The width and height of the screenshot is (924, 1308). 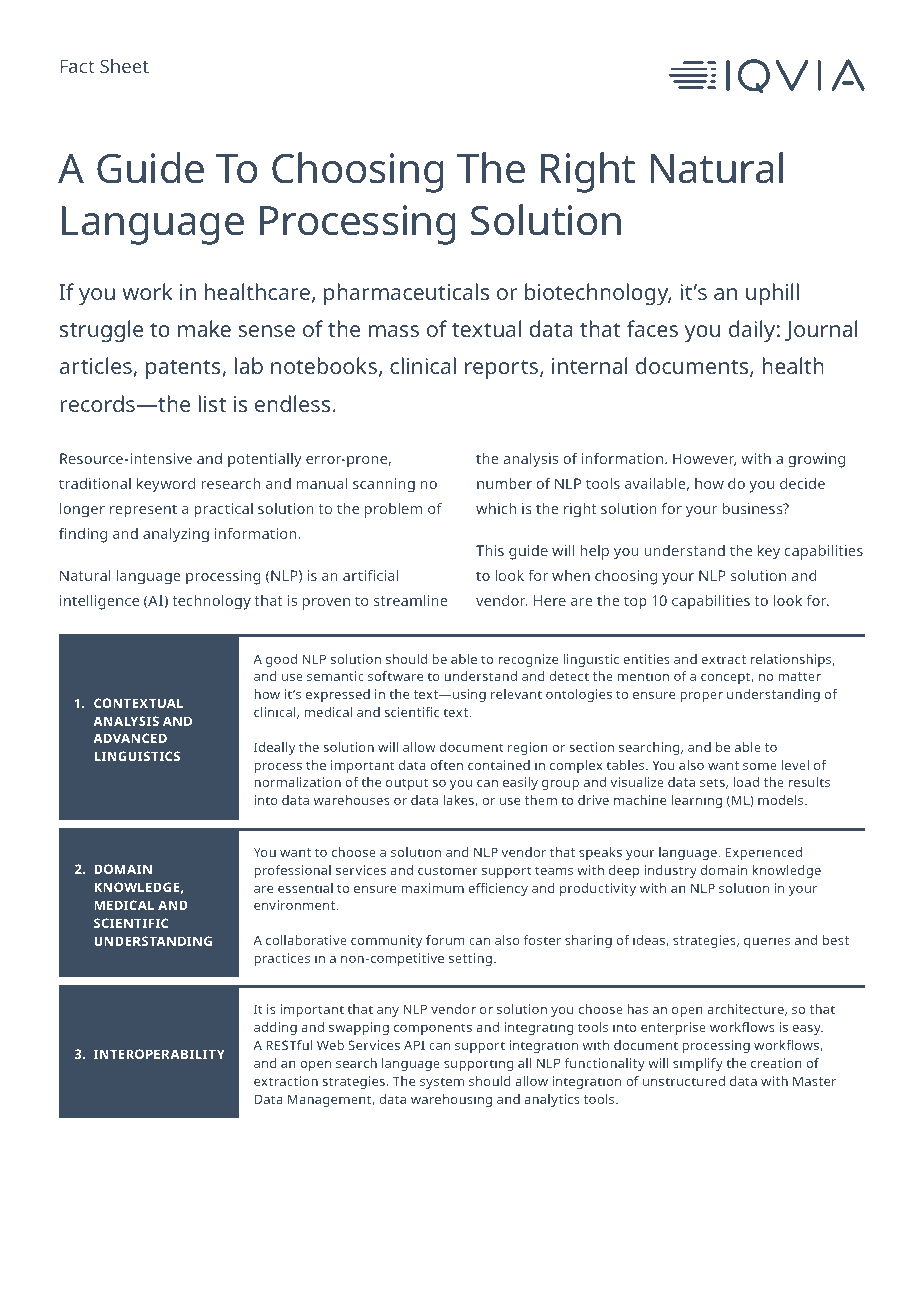 What do you see at coordinates (447, 765) in the screenshot?
I see `often` at bounding box center [447, 765].
